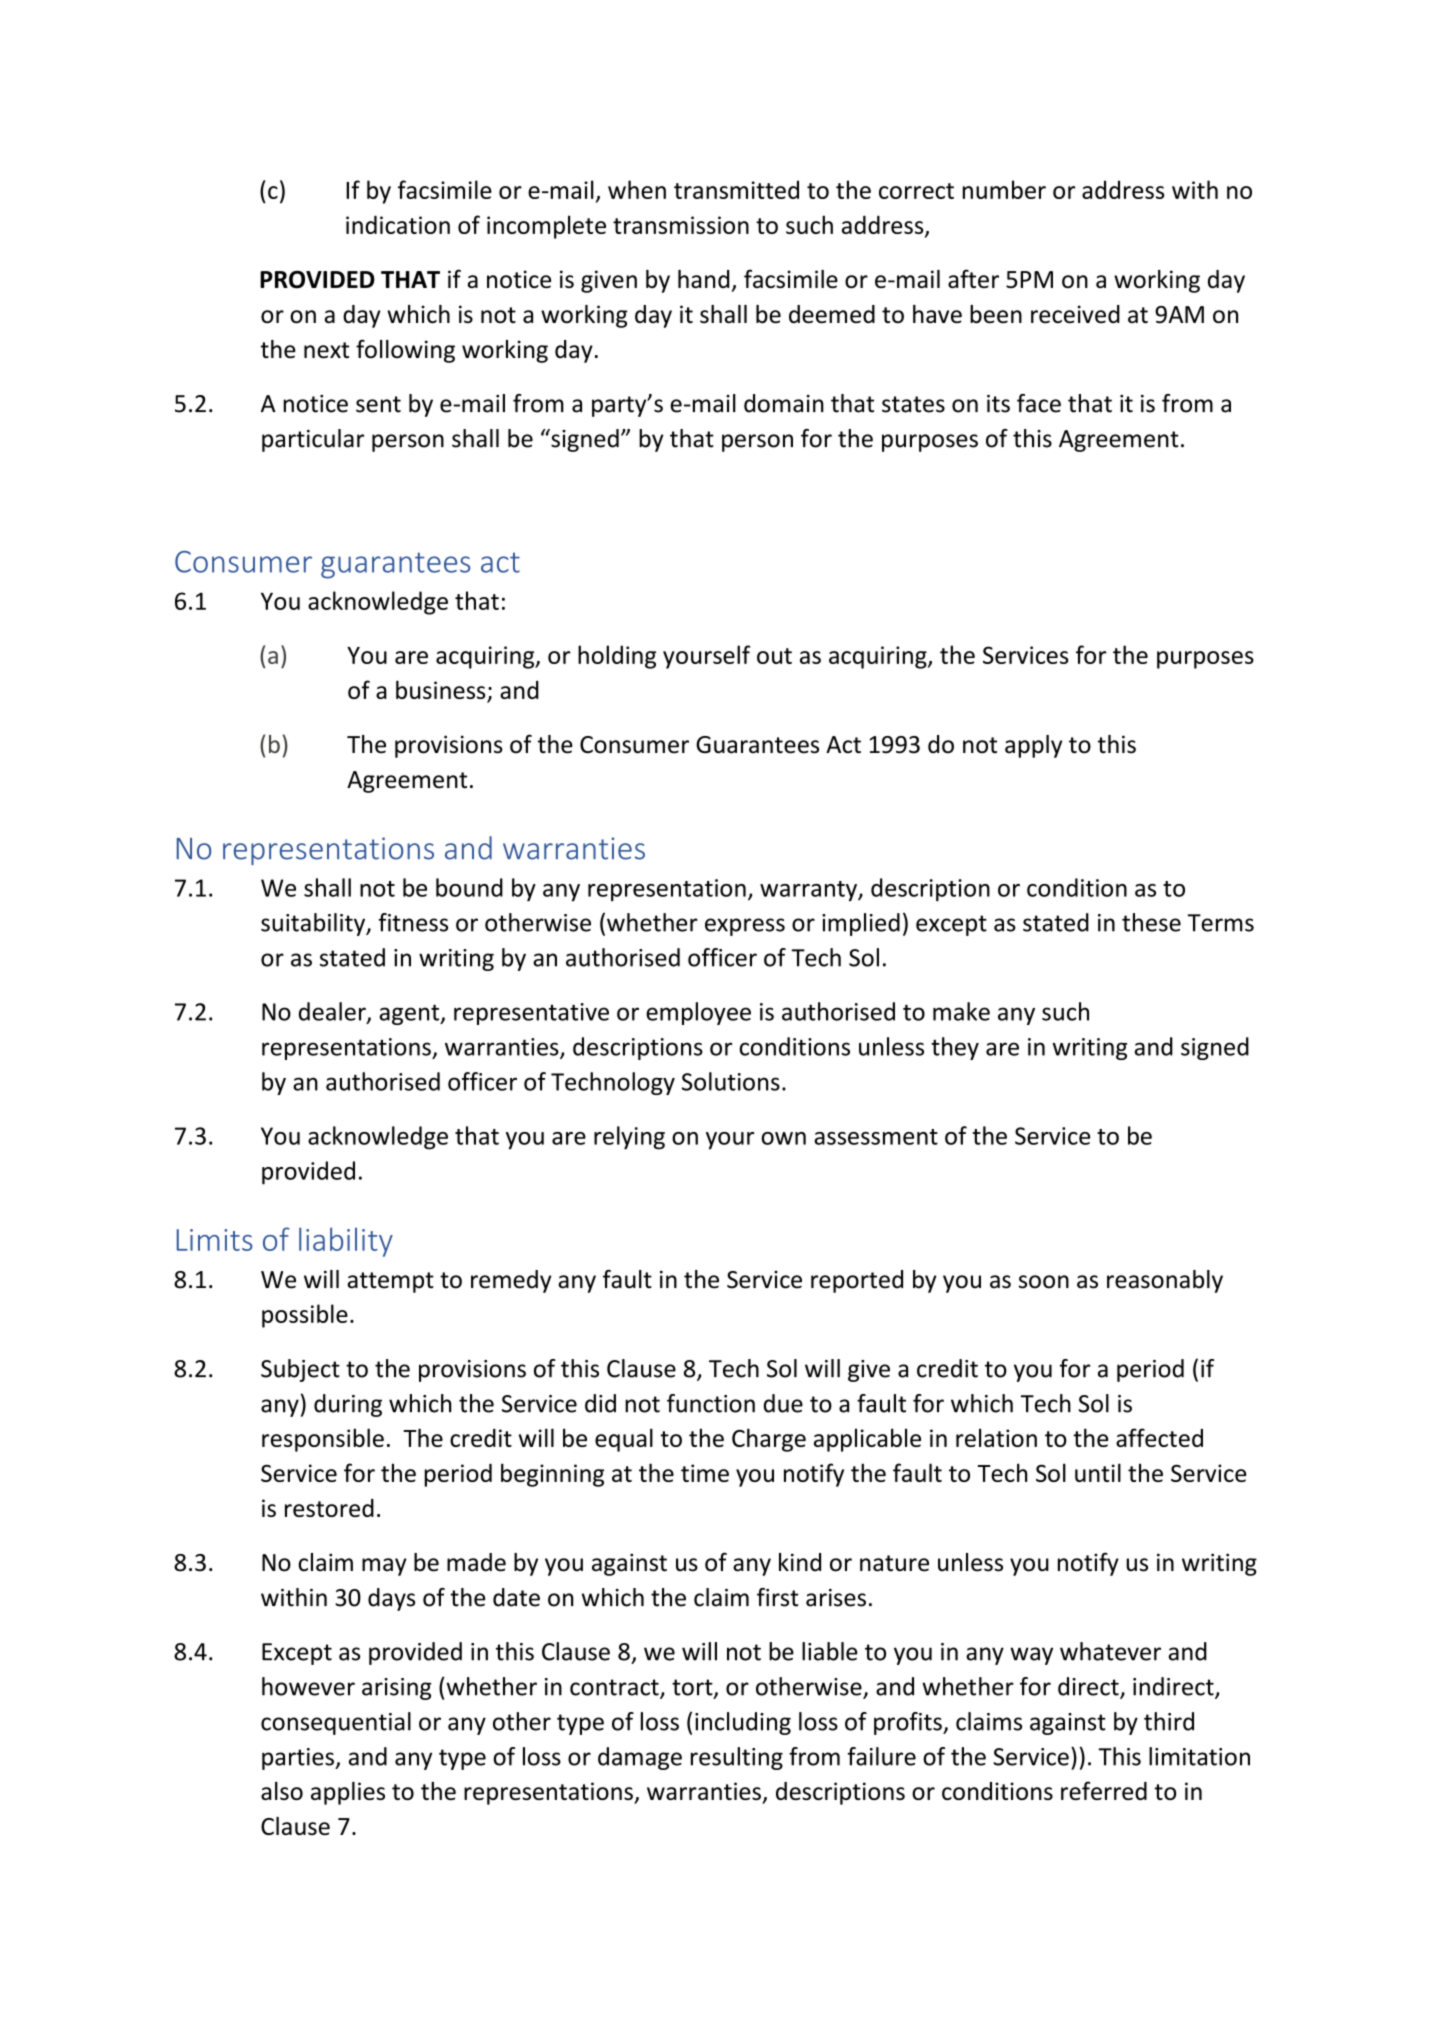 The height and width of the screenshot is (2030, 1435). I want to click on resulting, so click(737, 1758).
